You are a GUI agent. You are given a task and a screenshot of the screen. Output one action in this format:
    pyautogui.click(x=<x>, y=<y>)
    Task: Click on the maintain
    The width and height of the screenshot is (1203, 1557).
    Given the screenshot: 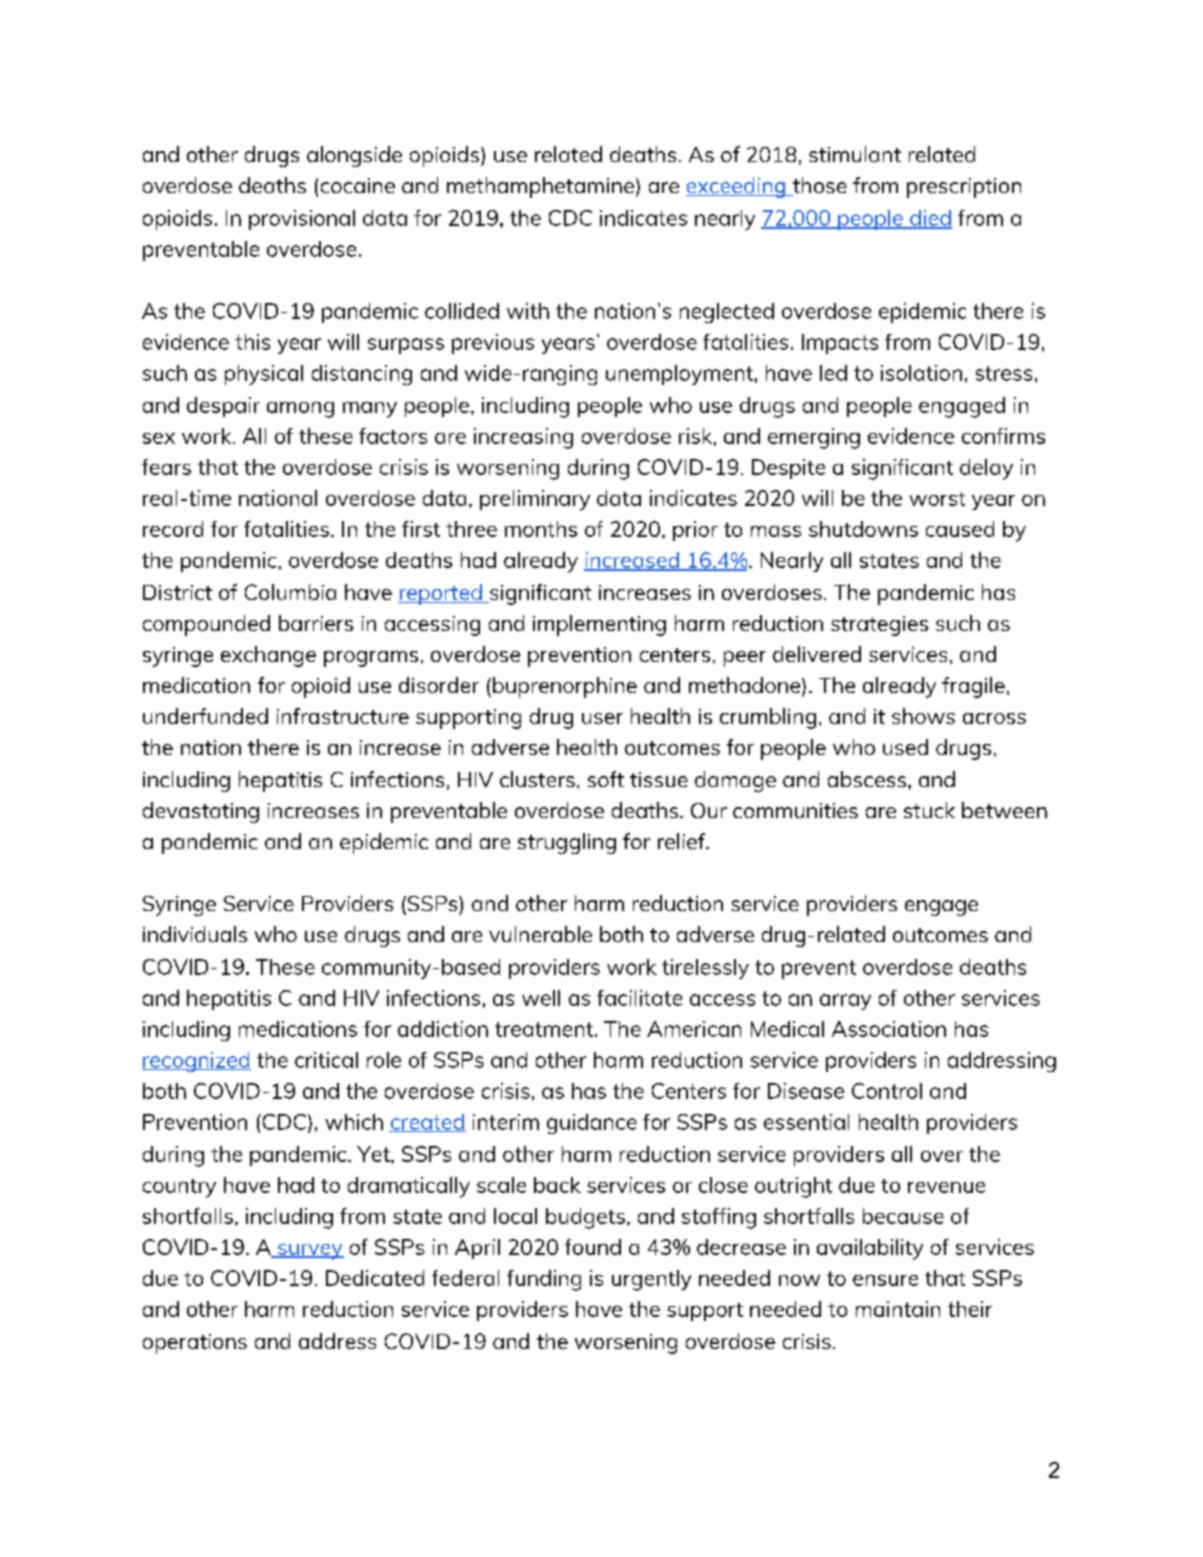 What is the action you would take?
    pyautogui.click(x=898, y=1309)
